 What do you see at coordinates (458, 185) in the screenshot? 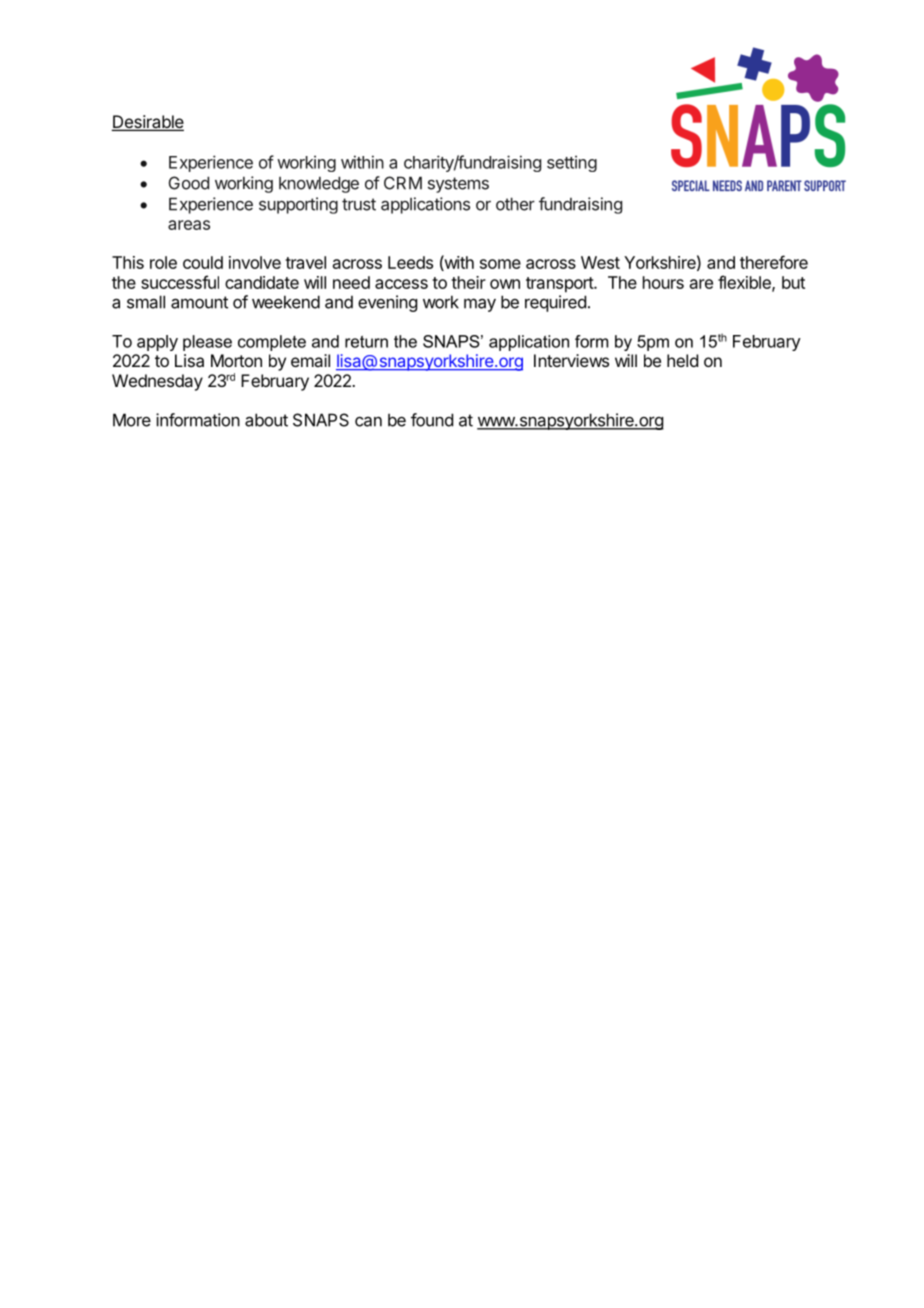
I see `systems` at bounding box center [458, 185].
